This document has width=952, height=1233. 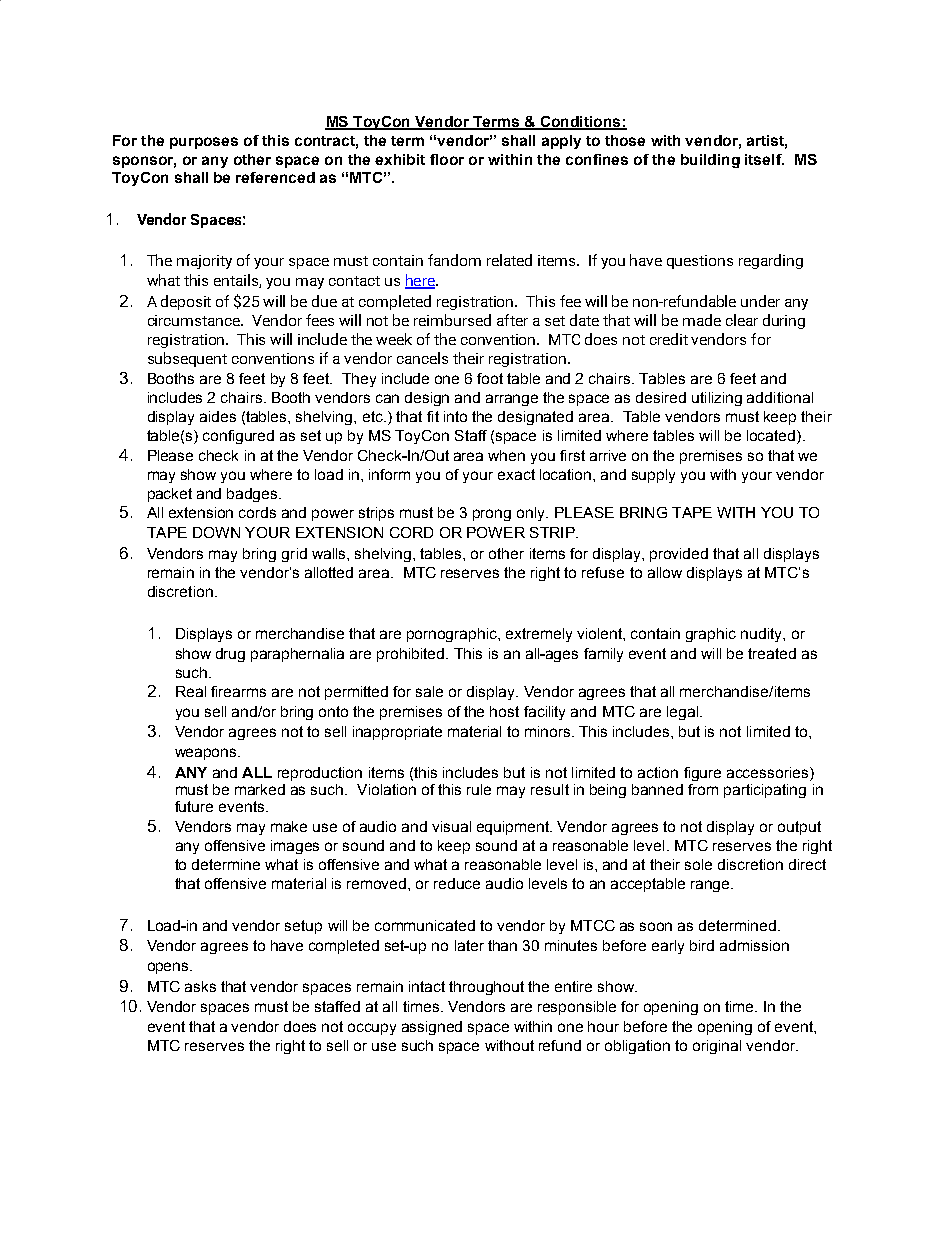 What do you see at coordinates (717, 1047) in the document?
I see `original` at bounding box center [717, 1047].
